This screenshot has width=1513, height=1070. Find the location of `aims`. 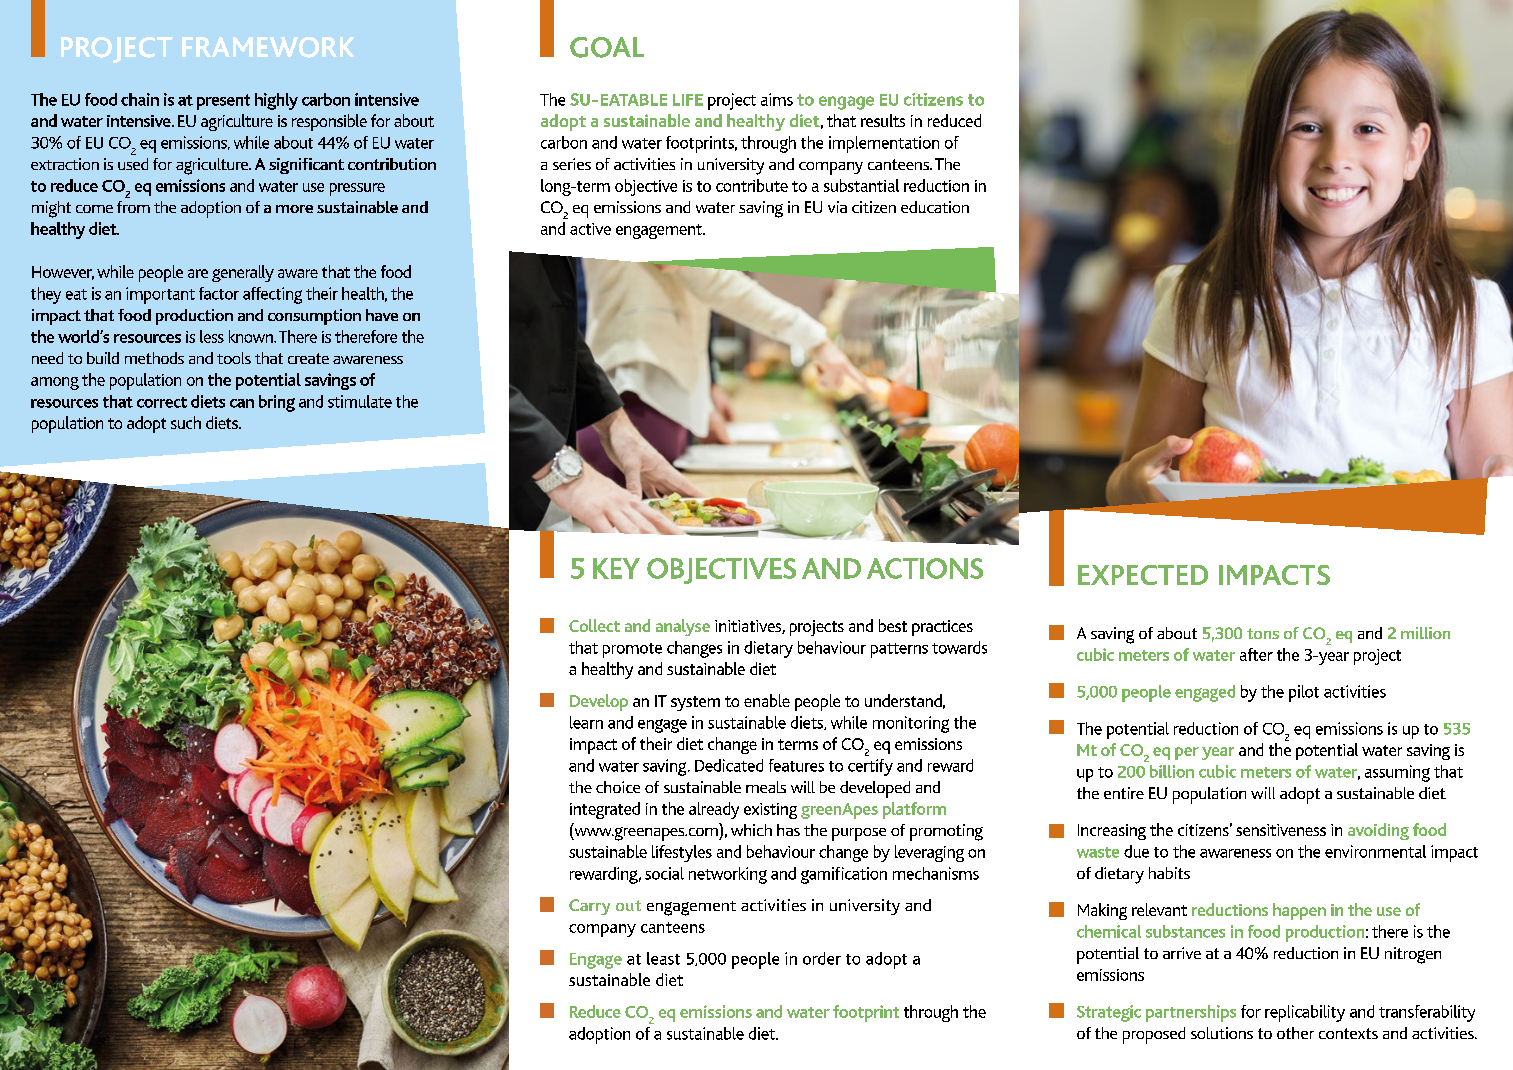

aims is located at coordinates (777, 99).
